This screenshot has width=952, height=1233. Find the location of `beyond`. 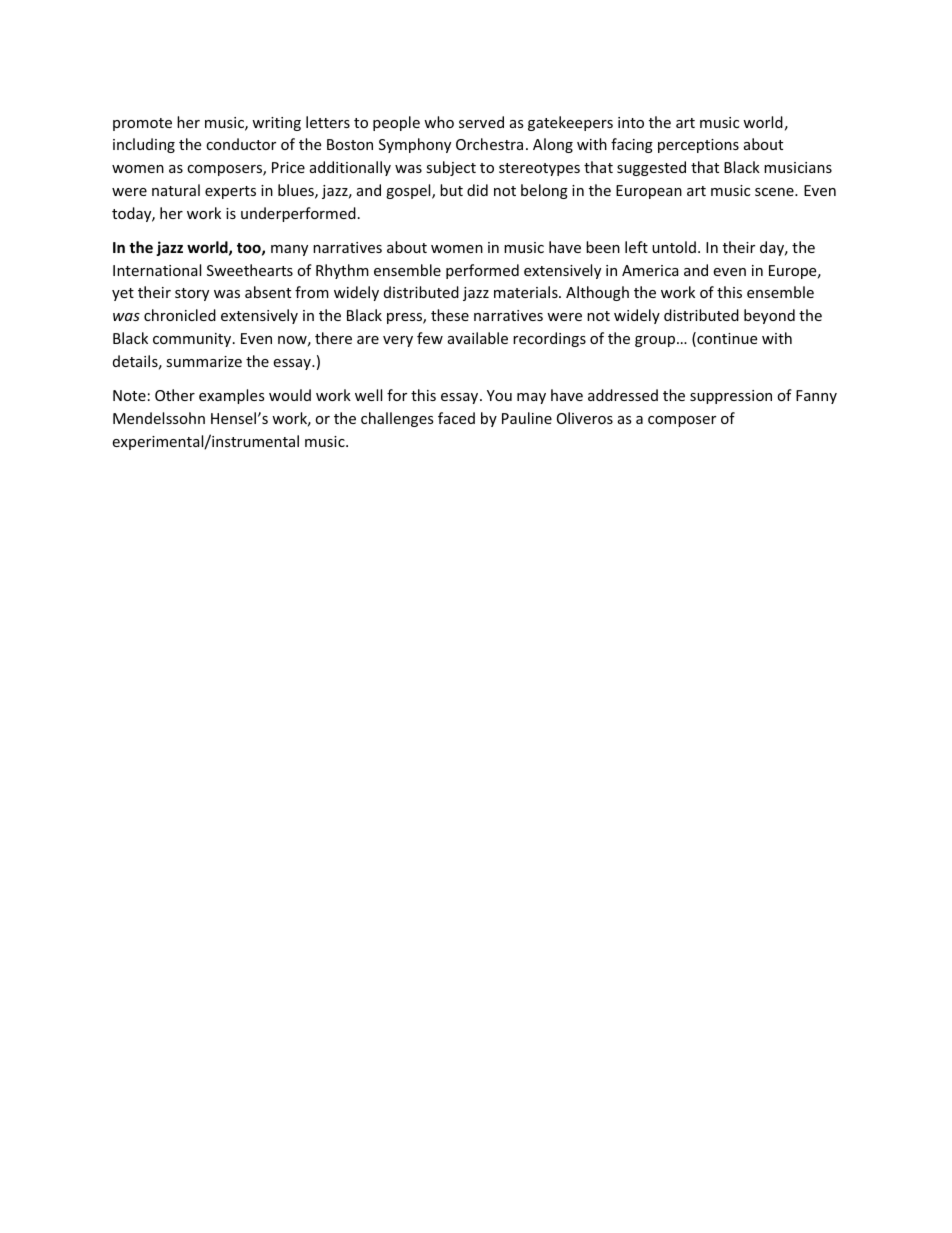

beyond is located at coordinates (769, 316).
